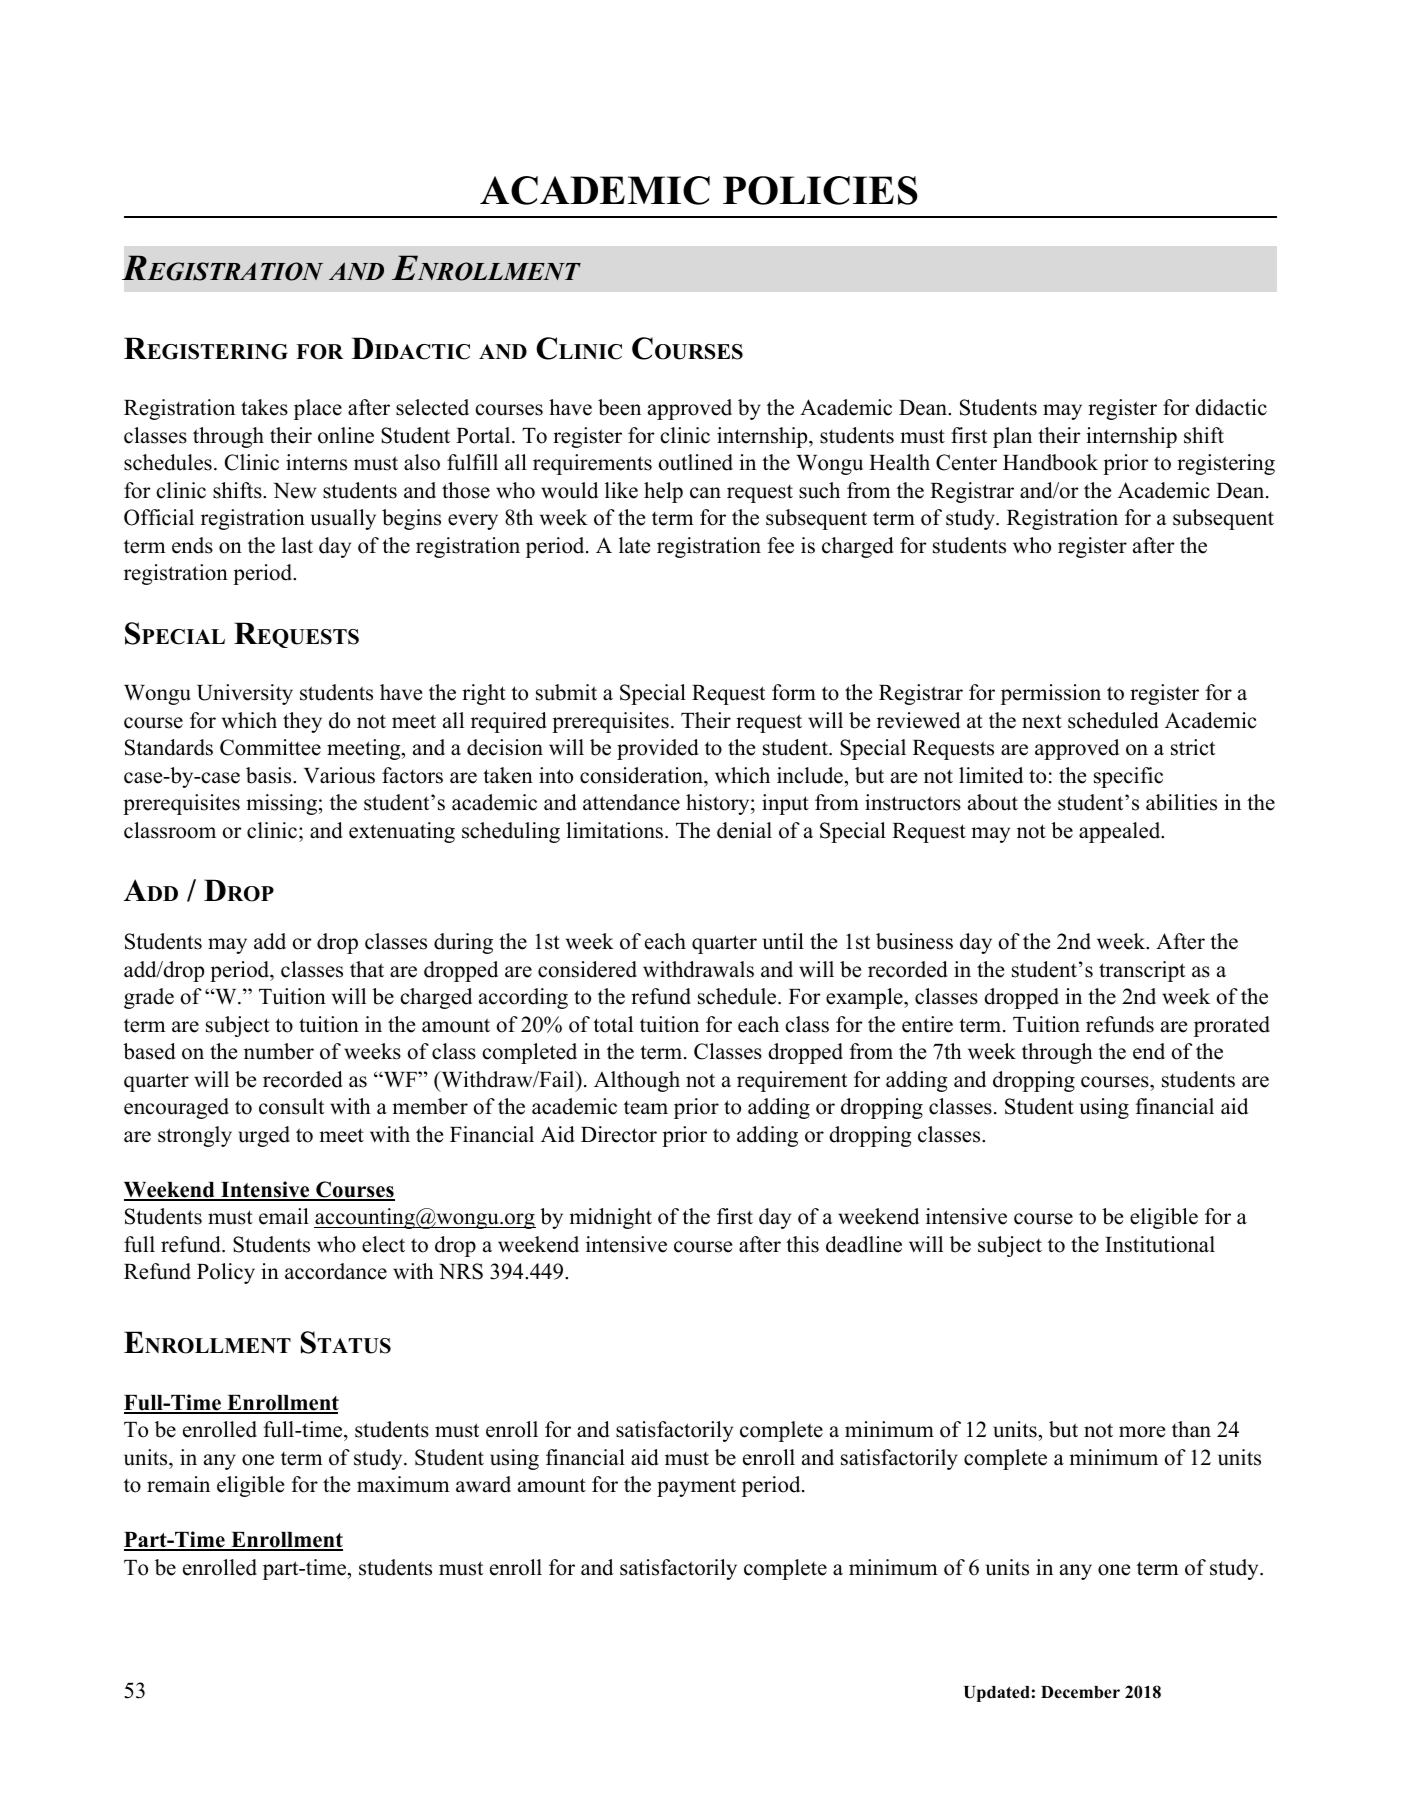  What do you see at coordinates (1080, 1692) in the document?
I see `December` at bounding box center [1080, 1692].
